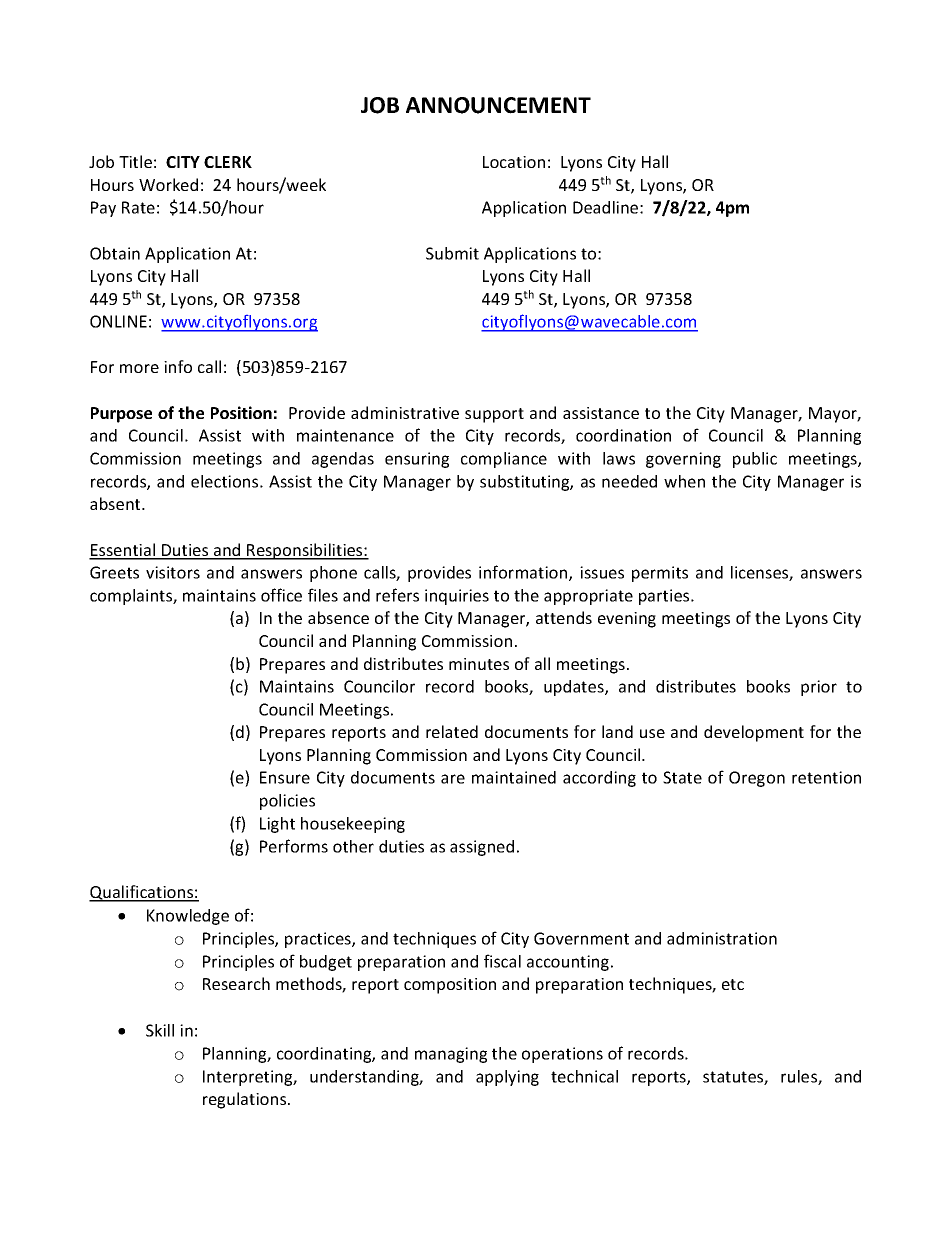 This screenshot has width=952, height=1233. I want to click on parties, so click(665, 597).
